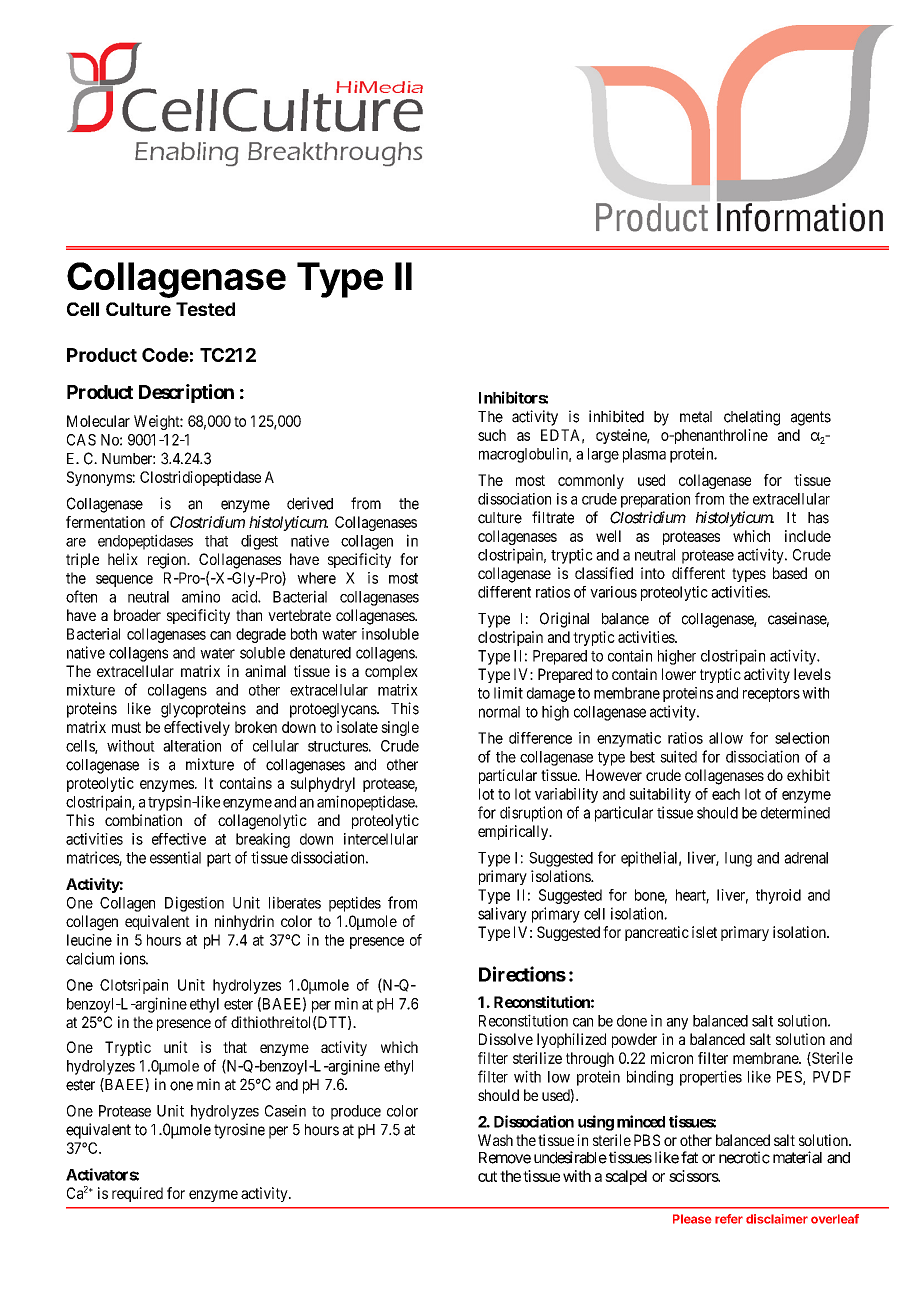 Image resolution: width=924 pixels, height=1308 pixels. I want to click on broader, so click(137, 615).
